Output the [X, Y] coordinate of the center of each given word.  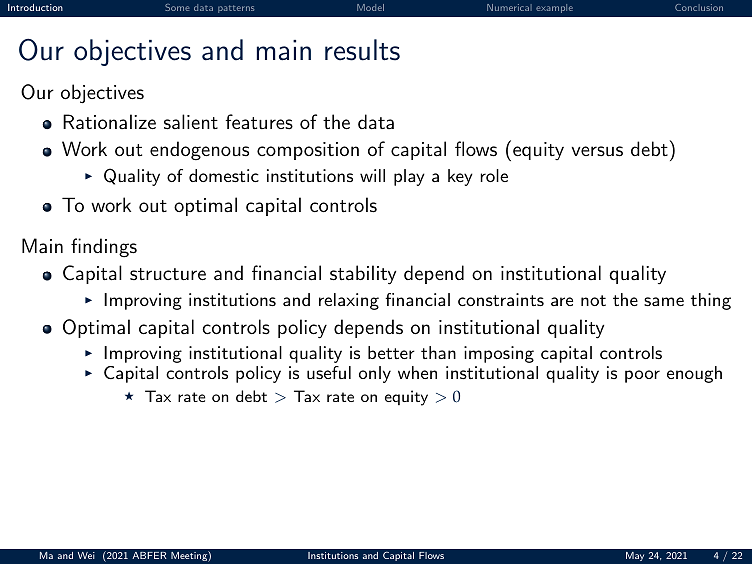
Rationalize [109, 122]
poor [642, 376]
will [372, 175]
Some [177, 7]
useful [329, 372]
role [494, 175]
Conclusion [699, 7]
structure [168, 274]
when [417, 372]
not [593, 300]
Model [370, 7]
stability [363, 275]
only [375, 374]
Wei [86, 555]
